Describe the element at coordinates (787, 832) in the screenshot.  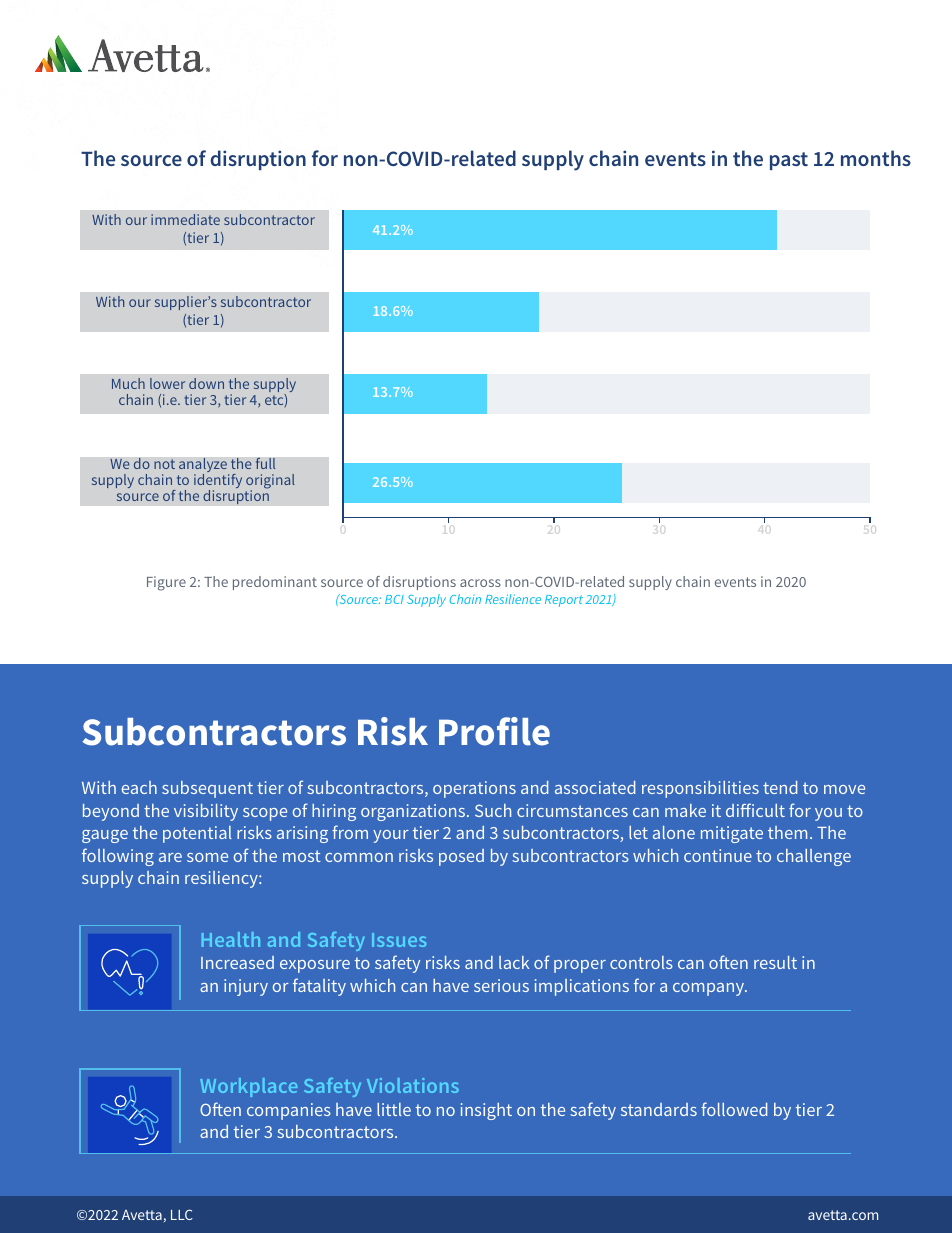
I see `them` at that location.
